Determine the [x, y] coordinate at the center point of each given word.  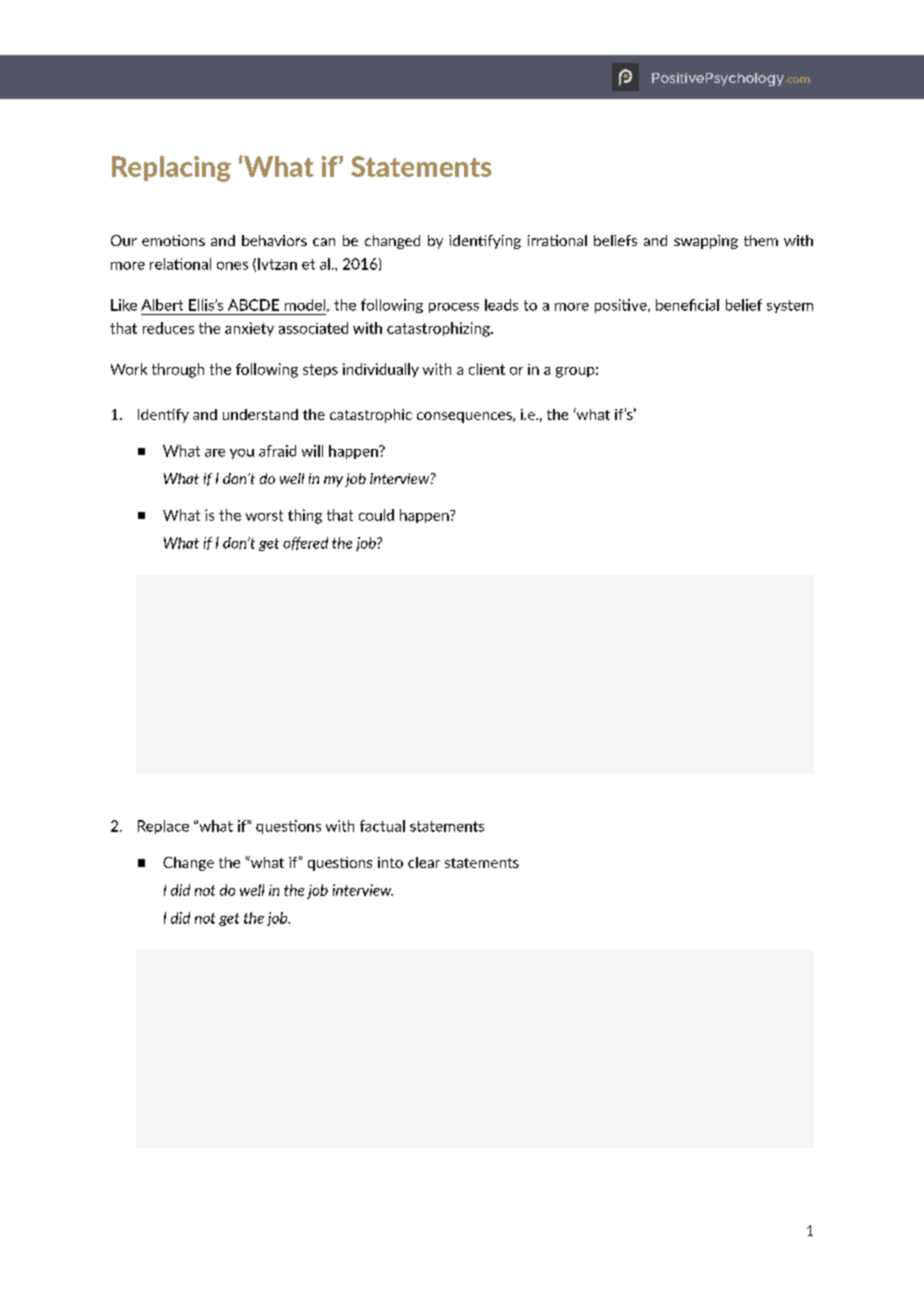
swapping [706, 242]
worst [264, 515]
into [390, 862]
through [178, 370]
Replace [163, 827]
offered [305, 543]
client [487, 369]
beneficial [687, 305]
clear [424, 862]
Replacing [171, 169]
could [376, 515]
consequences [465, 417]
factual [382, 826]
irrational [557, 240]
